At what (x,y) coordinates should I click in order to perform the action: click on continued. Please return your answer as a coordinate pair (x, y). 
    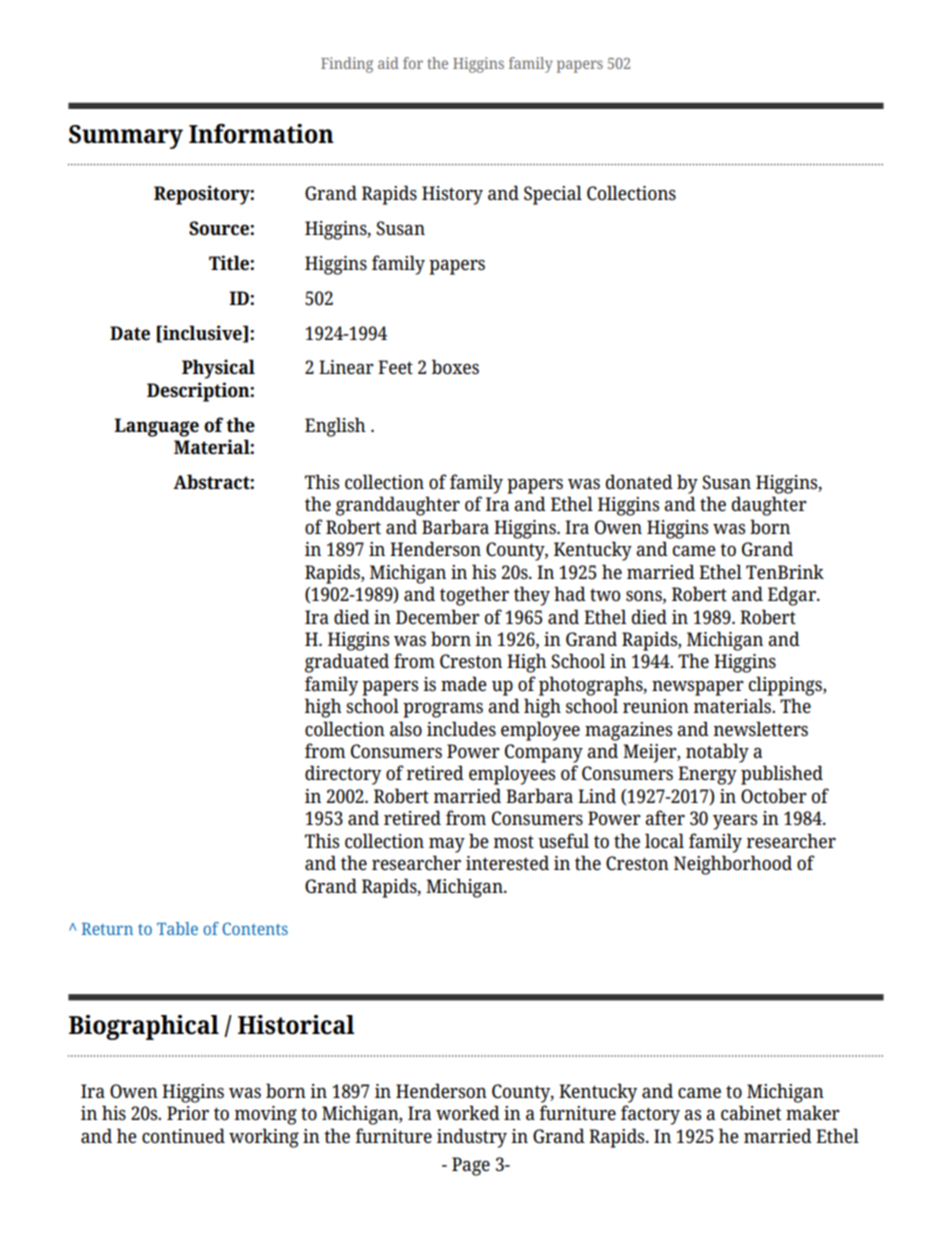
    Looking at the image, I should click on (183, 1135).
